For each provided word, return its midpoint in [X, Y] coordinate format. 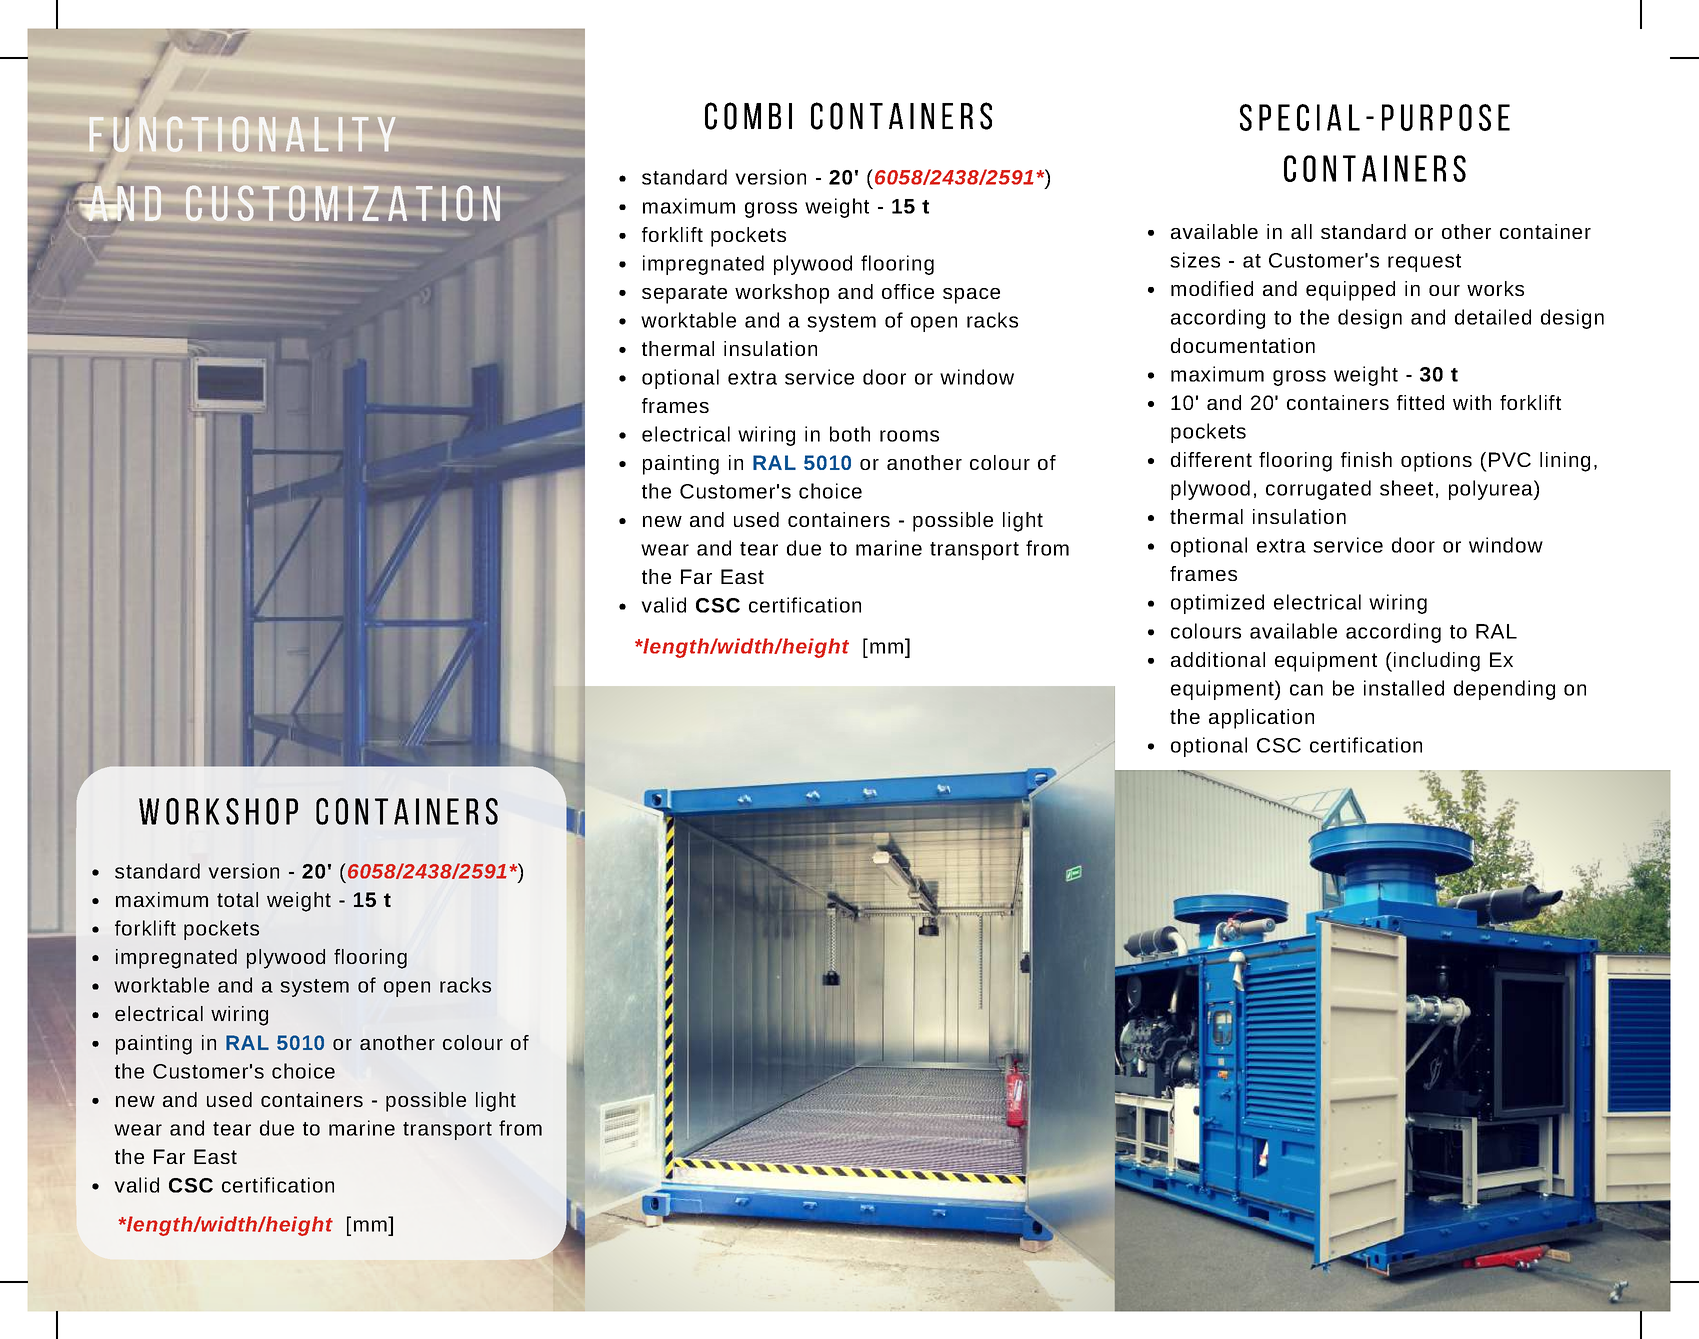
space [971, 296]
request [1424, 263]
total [237, 899]
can [1306, 690]
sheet [1406, 488]
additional [1218, 659]
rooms [909, 436]
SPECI [1280, 117]
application [1261, 719]
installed [1404, 688]
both [850, 434]
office [908, 291]
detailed [1493, 317]
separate [684, 294]
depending [1504, 690]
